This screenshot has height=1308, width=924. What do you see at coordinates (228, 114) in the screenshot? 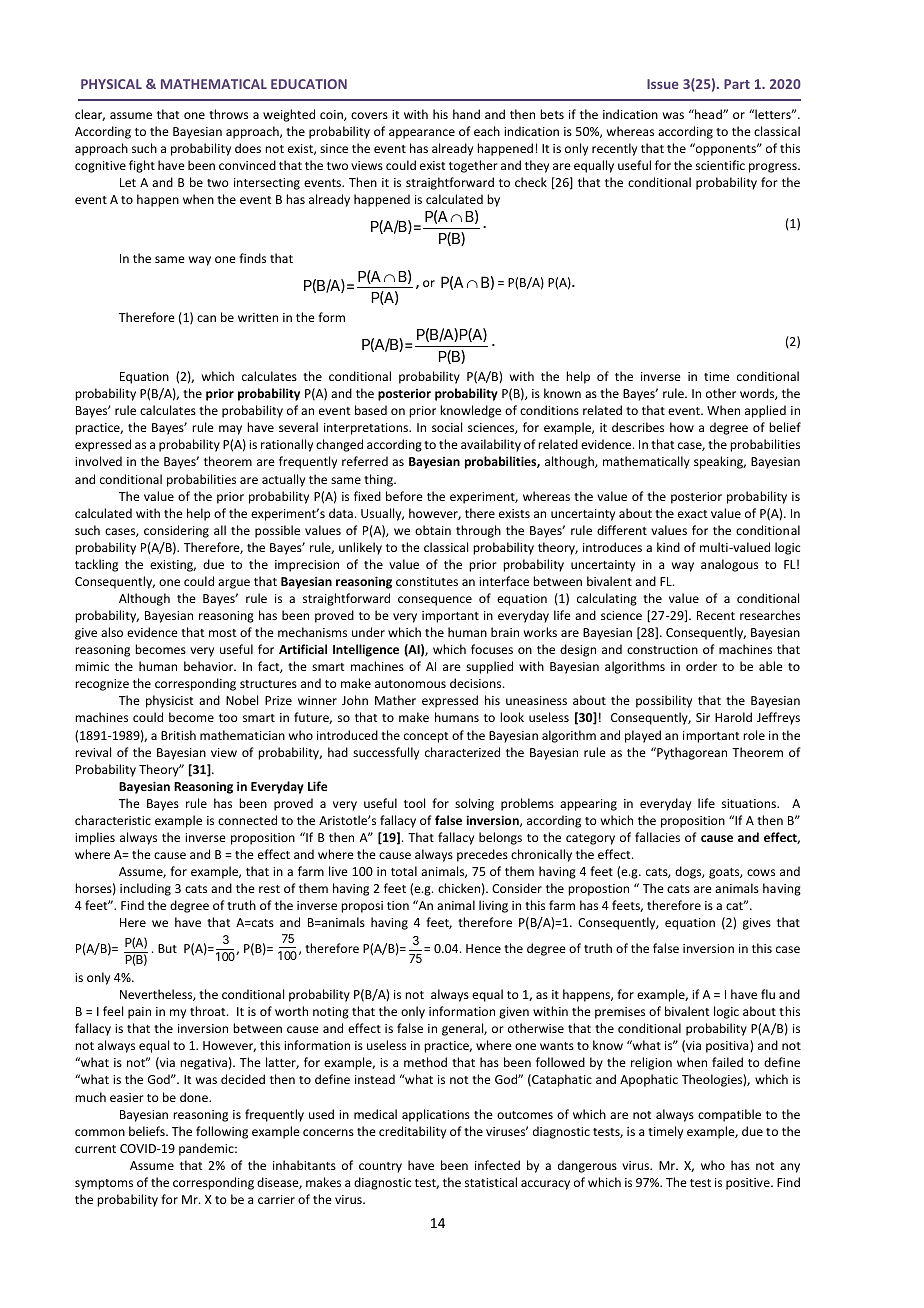
I see `throws` at bounding box center [228, 114].
